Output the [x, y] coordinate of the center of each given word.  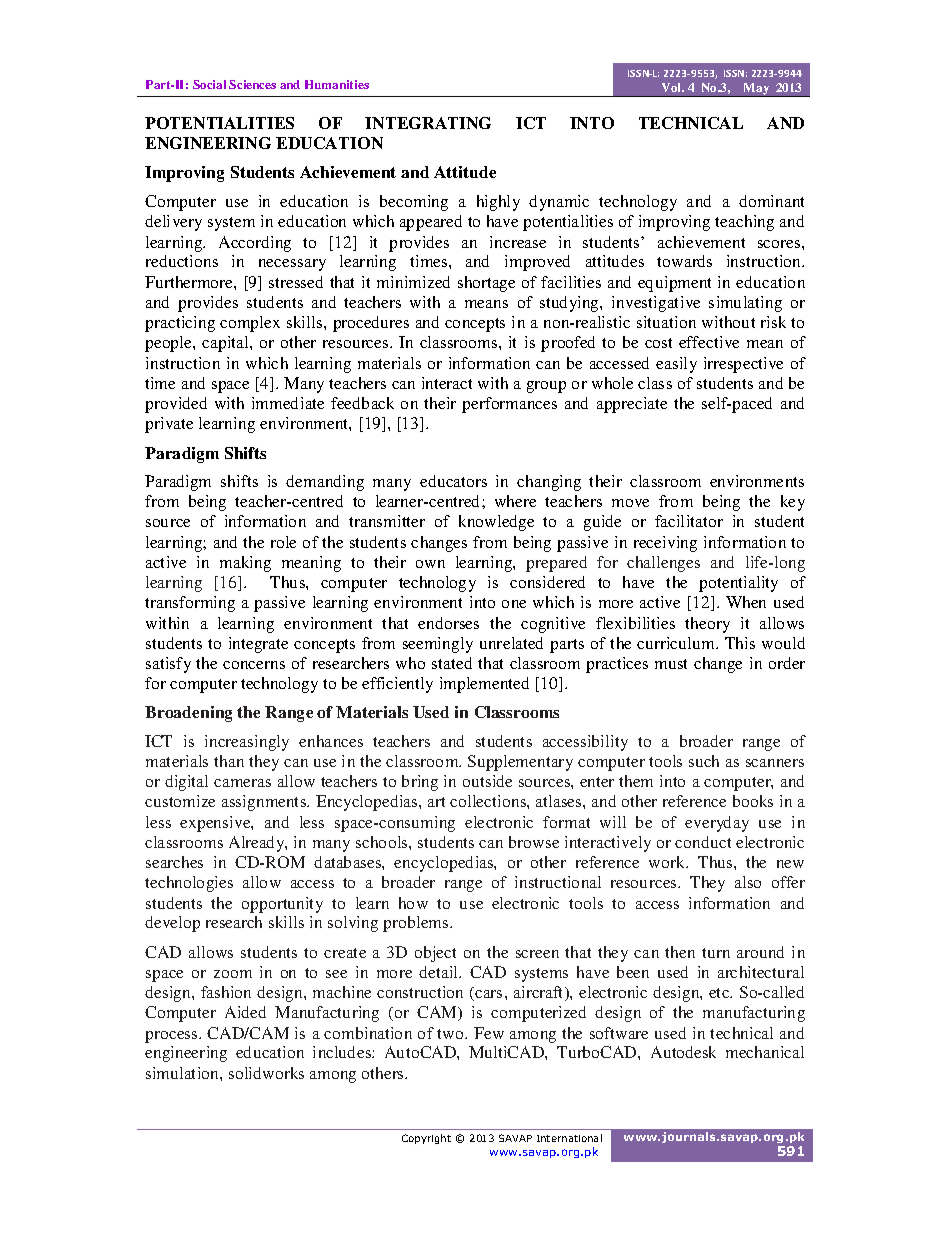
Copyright [426, 1139]
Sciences [252, 84]
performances [509, 405]
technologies [189, 884]
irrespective [743, 365]
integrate [258, 645]
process [172, 1037]
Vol [673, 87]
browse [534, 842]
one [514, 604]
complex [250, 324]
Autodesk [683, 1052]
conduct [703, 842]
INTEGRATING [428, 123]
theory [707, 625]
